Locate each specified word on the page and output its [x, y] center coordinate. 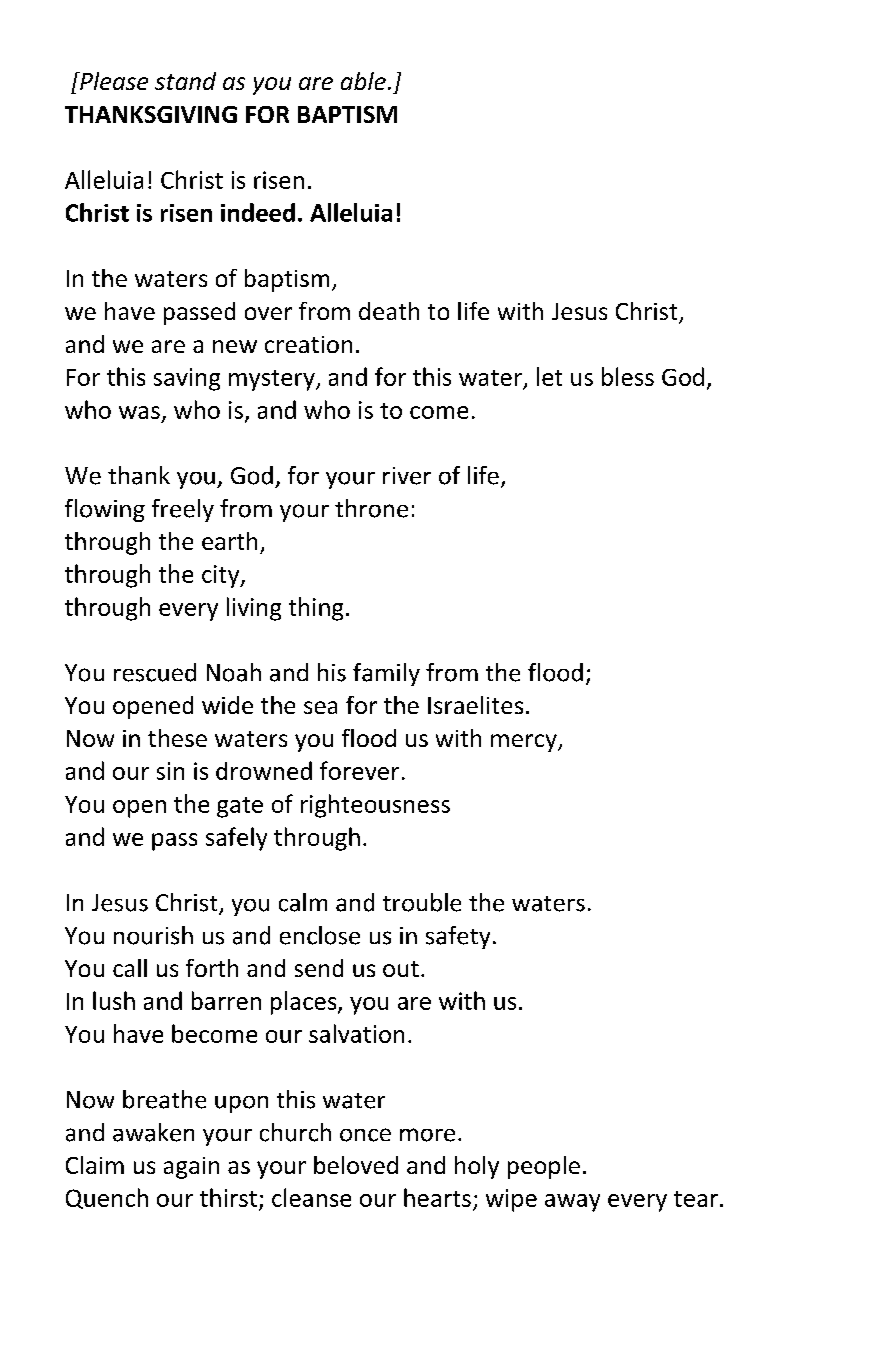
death [389, 311]
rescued [155, 672]
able [363, 81]
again [191, 1168]
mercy [525, 743]
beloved [356, 1165]
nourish [153, 935]
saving [187, 379]
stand [185, 81]
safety [458, 937]
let [549, 376]
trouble [422, 902]
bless [628, 376]
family [386, 674]
